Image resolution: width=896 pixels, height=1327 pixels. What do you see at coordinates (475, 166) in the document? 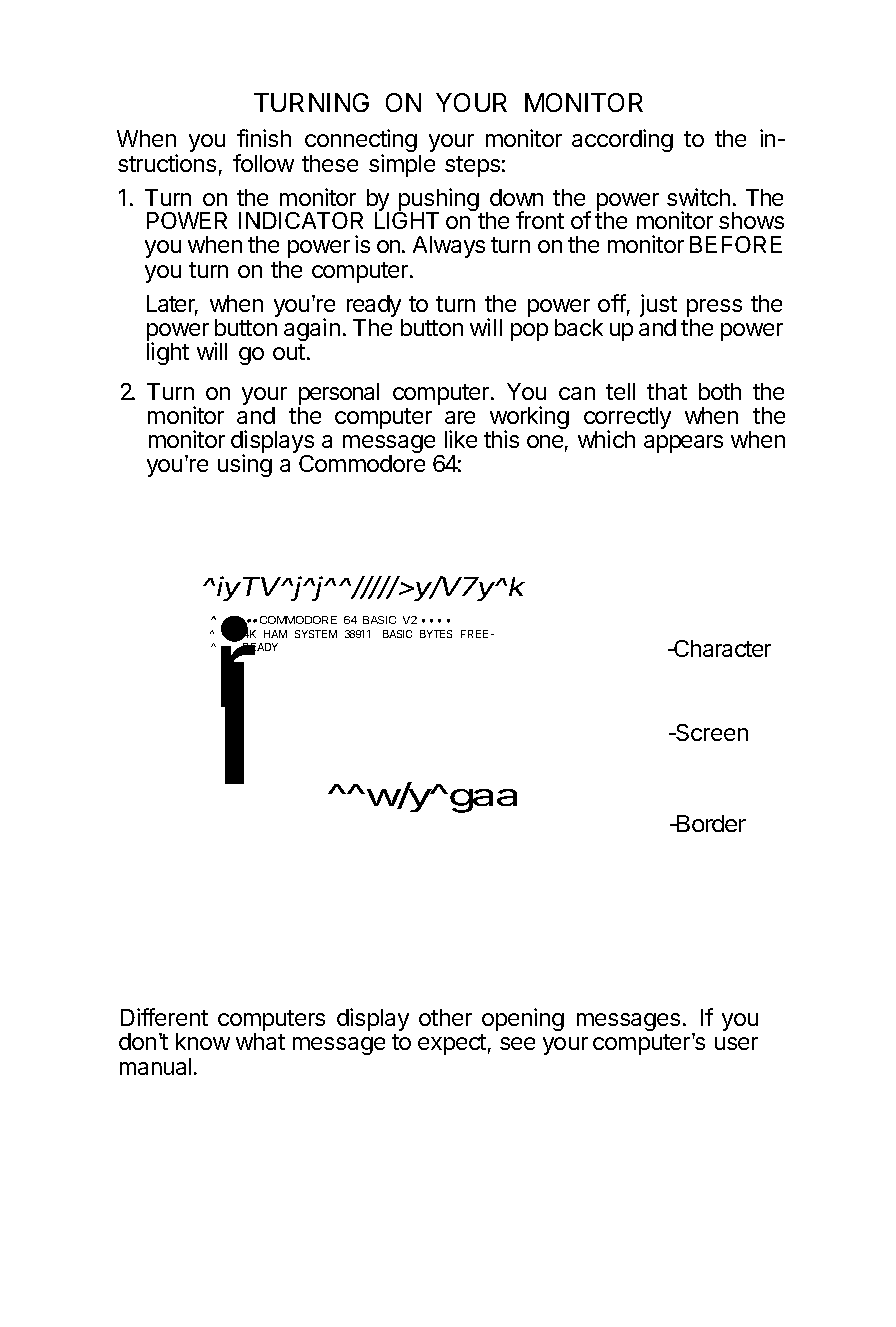
I see `steps` at bounding box center [475, 166].
